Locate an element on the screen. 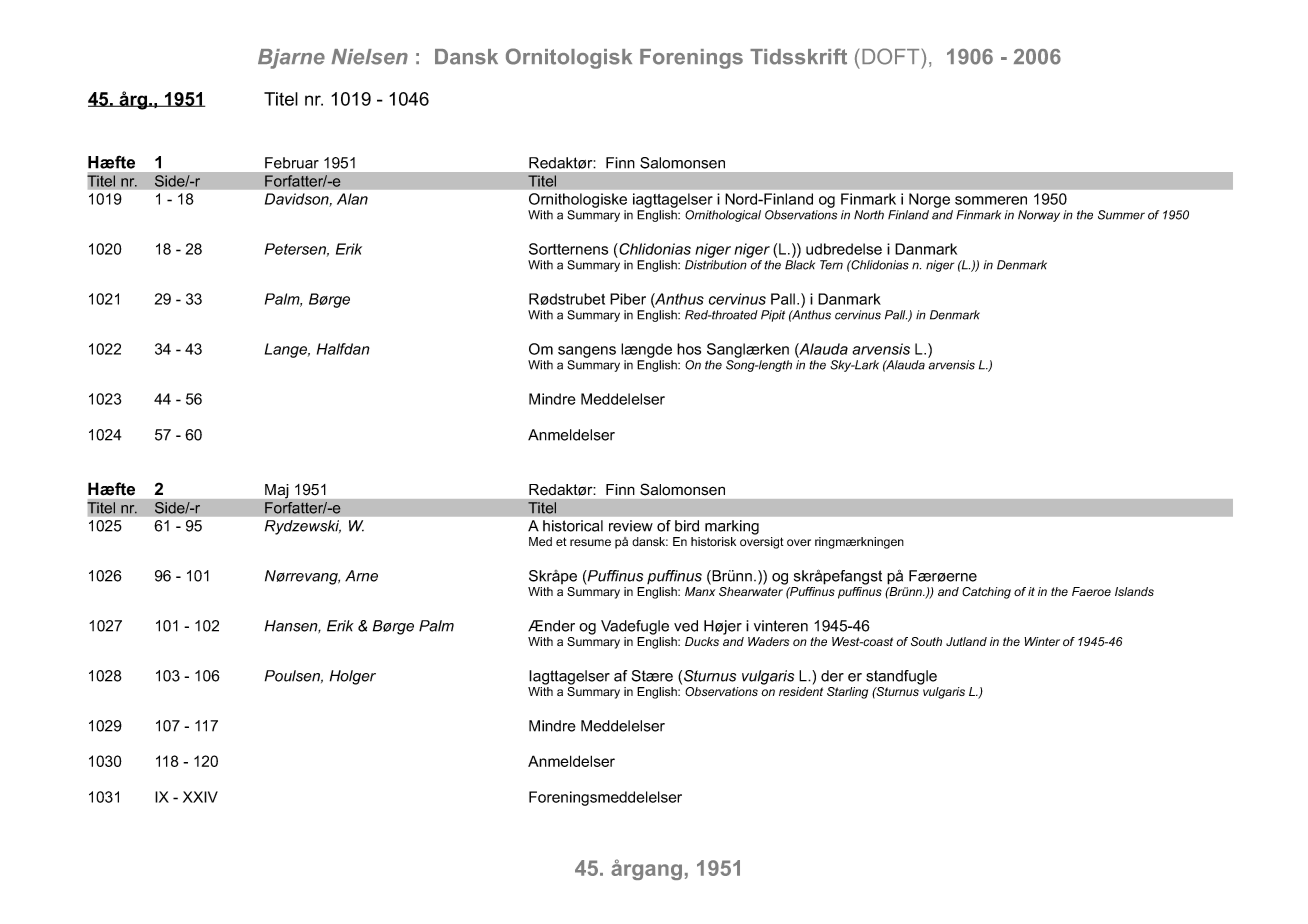 This screenshot has width=1308, height=924. Halfdan is located at coordinates (343, 349).
